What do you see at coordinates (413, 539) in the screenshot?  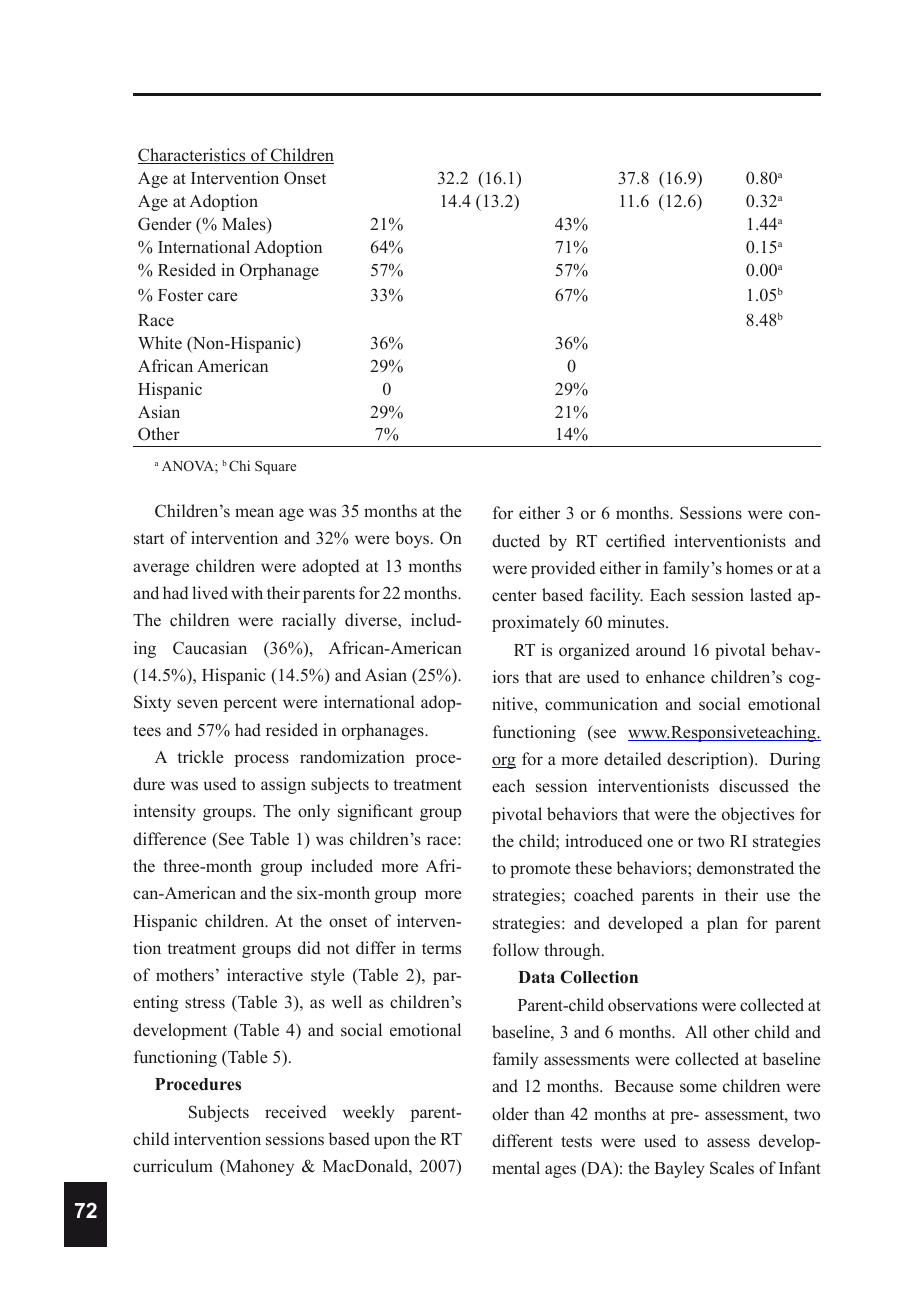 I see `boys` at bounding box center [413, 539].
